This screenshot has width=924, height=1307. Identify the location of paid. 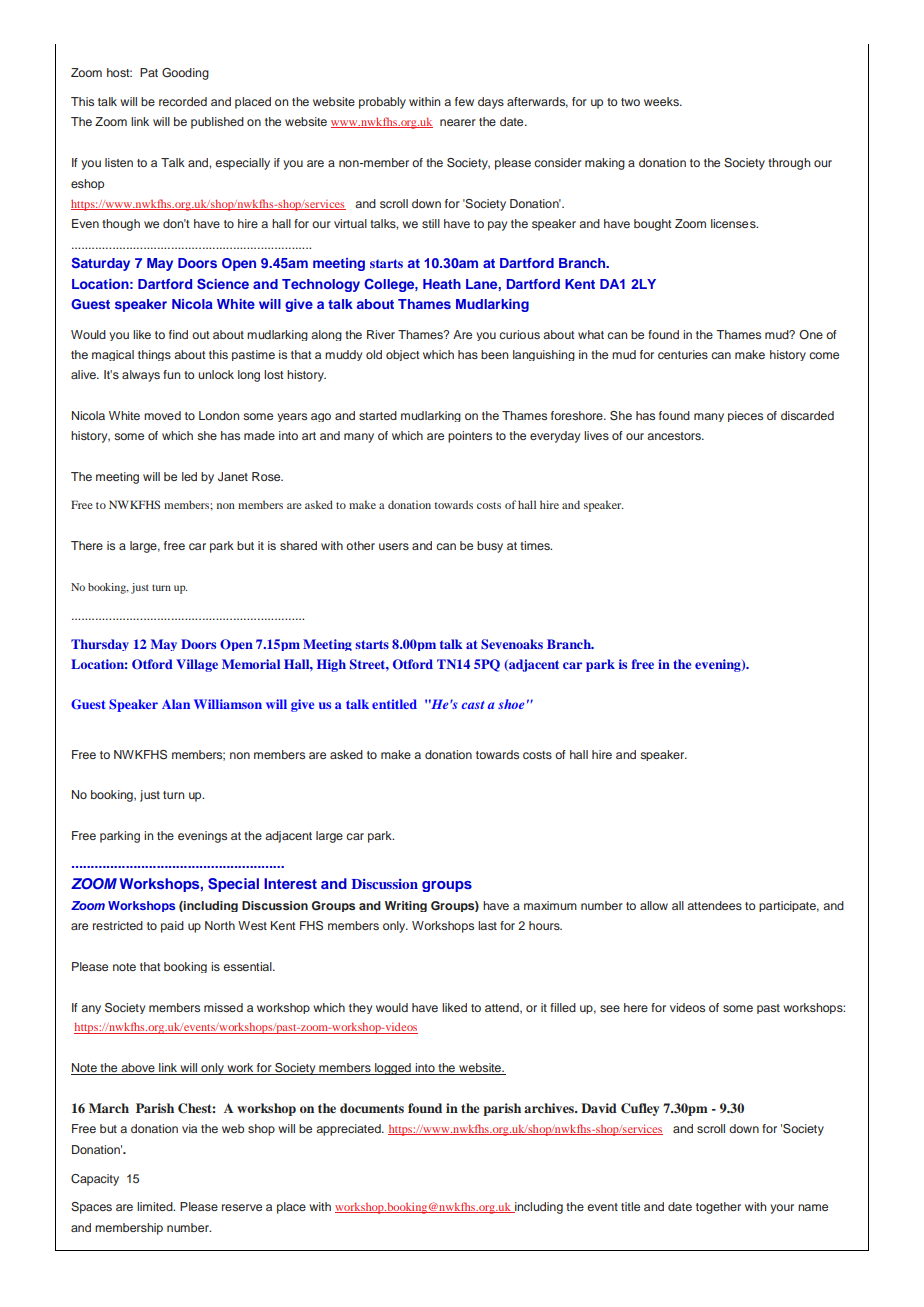
(172, 927).
